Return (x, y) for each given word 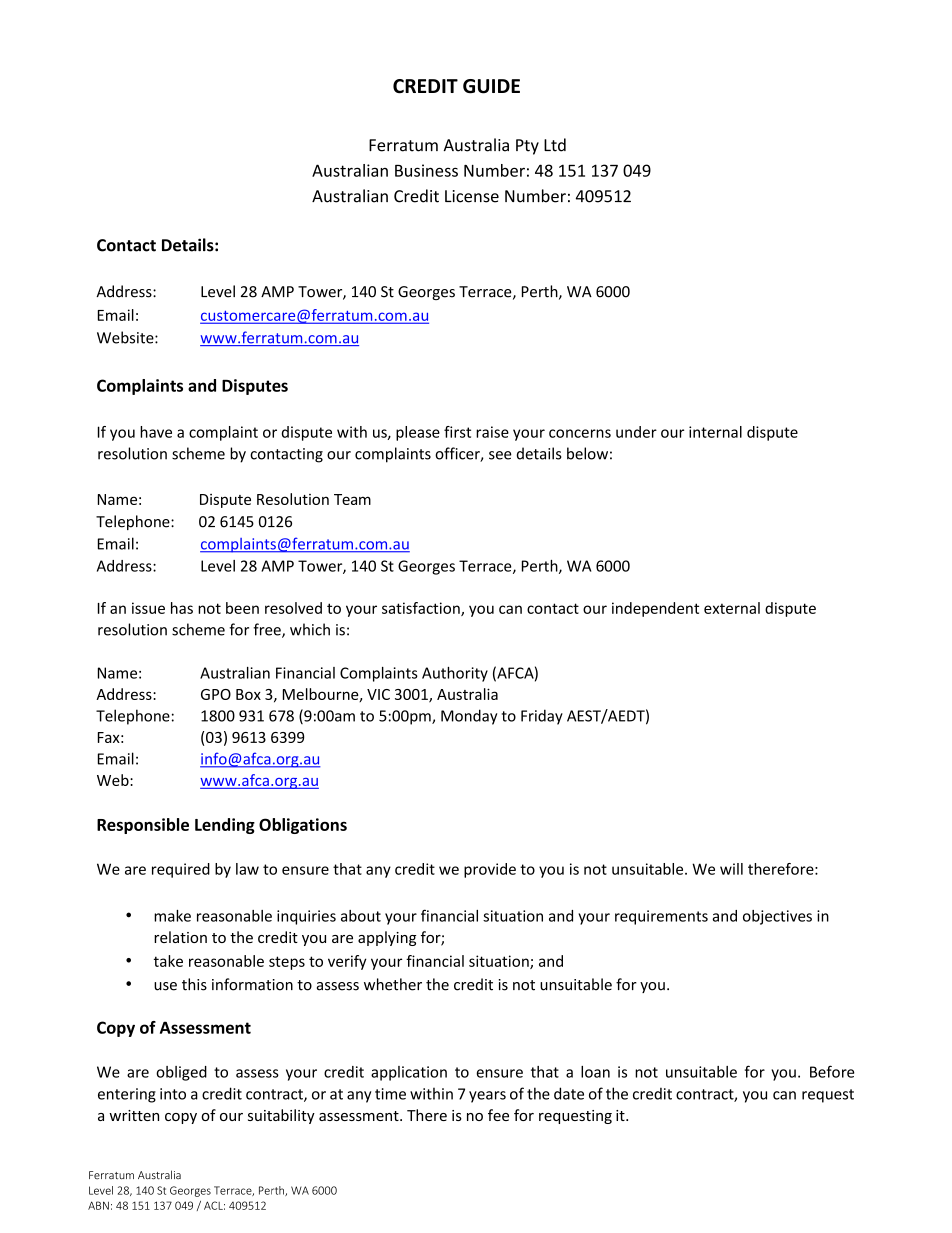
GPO (216, 694)
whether (393, 984)
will (731, 869)
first (457, 432)
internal (715, 432)
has (182, 608)
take (168, 961)
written (134, 1115)
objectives (777, 917)
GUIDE (491, 86)
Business (426, 170)
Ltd (555, 145)
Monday (469, 717)
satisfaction (422, 609)
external (732, 608)
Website (126, 337)
